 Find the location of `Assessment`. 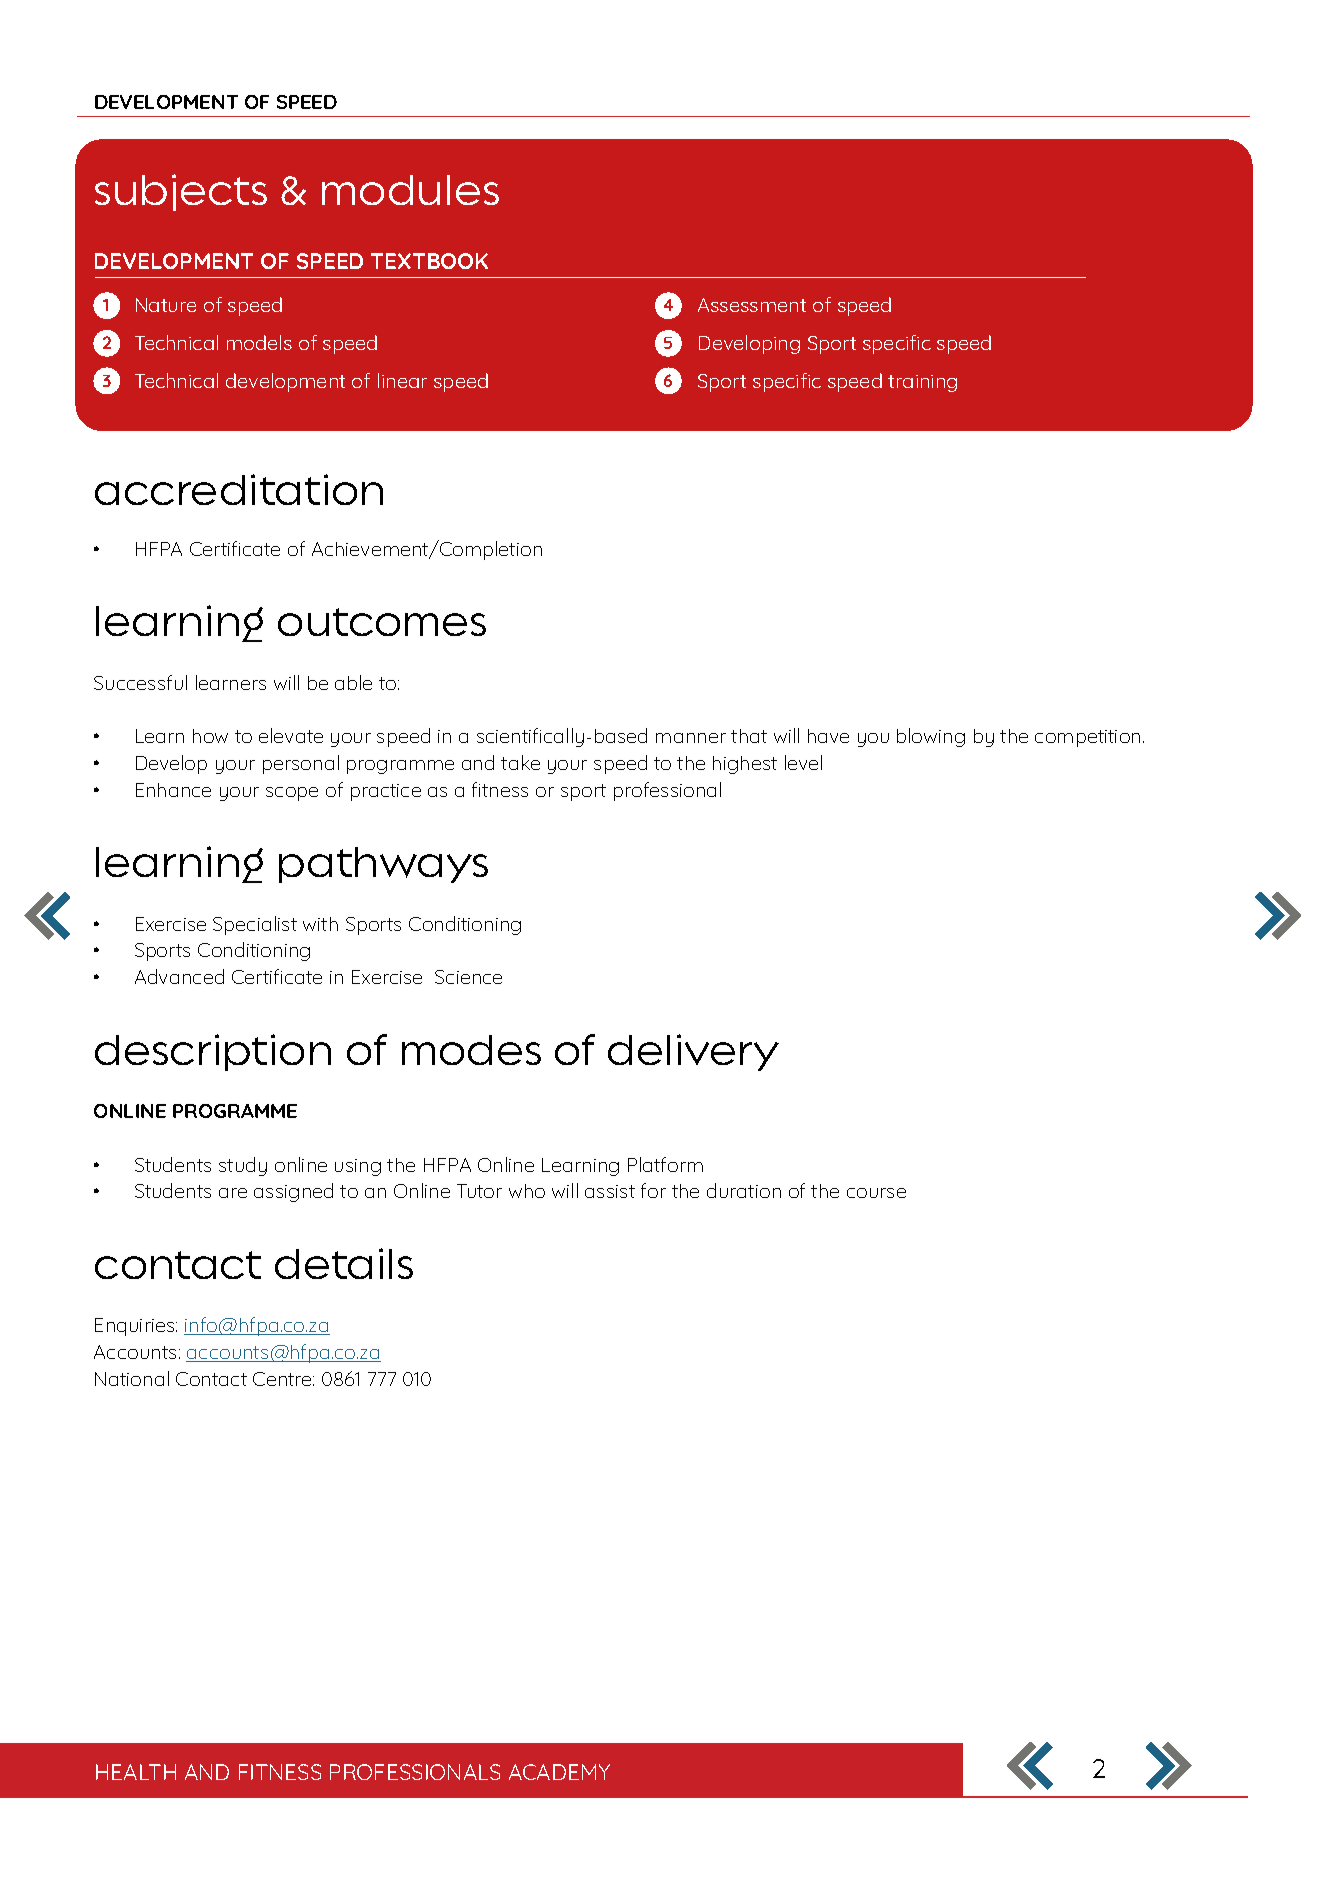

Assessment is located at coordinates (752, 305).
